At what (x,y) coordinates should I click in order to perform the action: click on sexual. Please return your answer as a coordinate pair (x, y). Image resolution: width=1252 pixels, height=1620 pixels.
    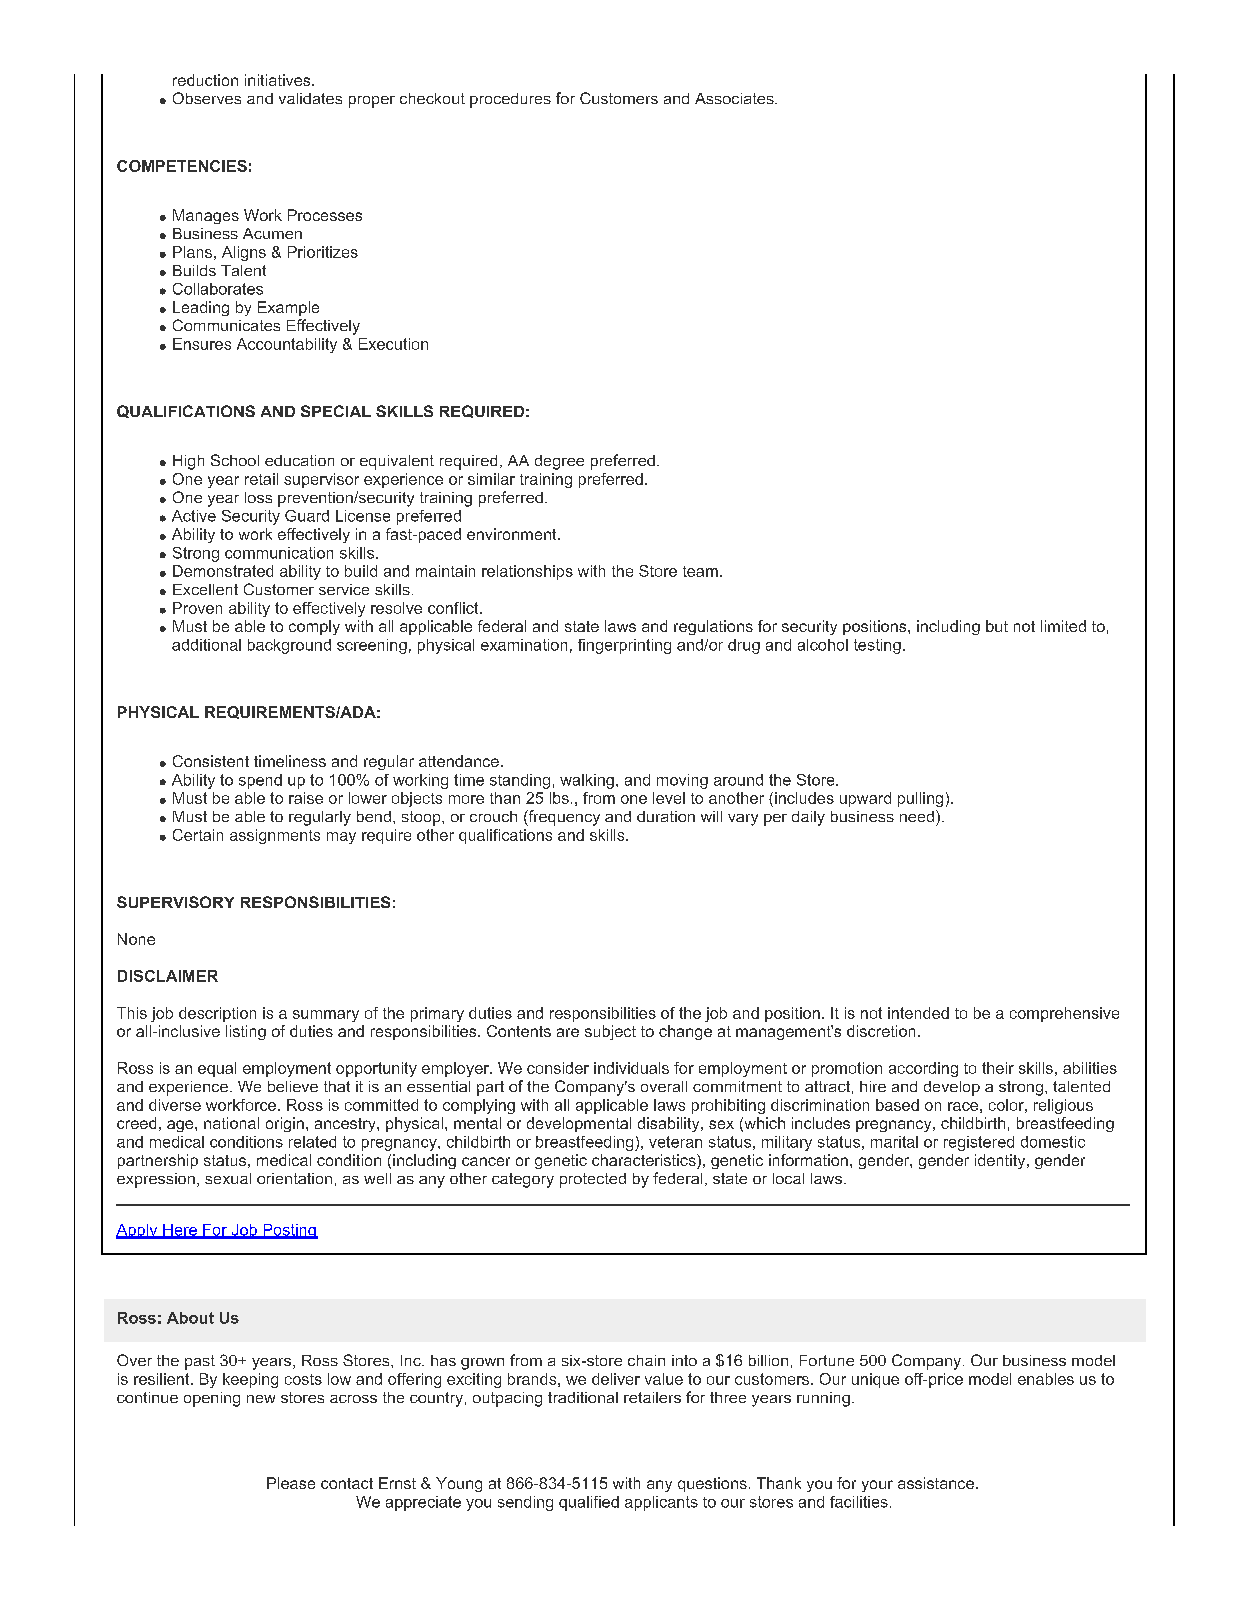
    Looking at the image, I should click on (228, 1178).
